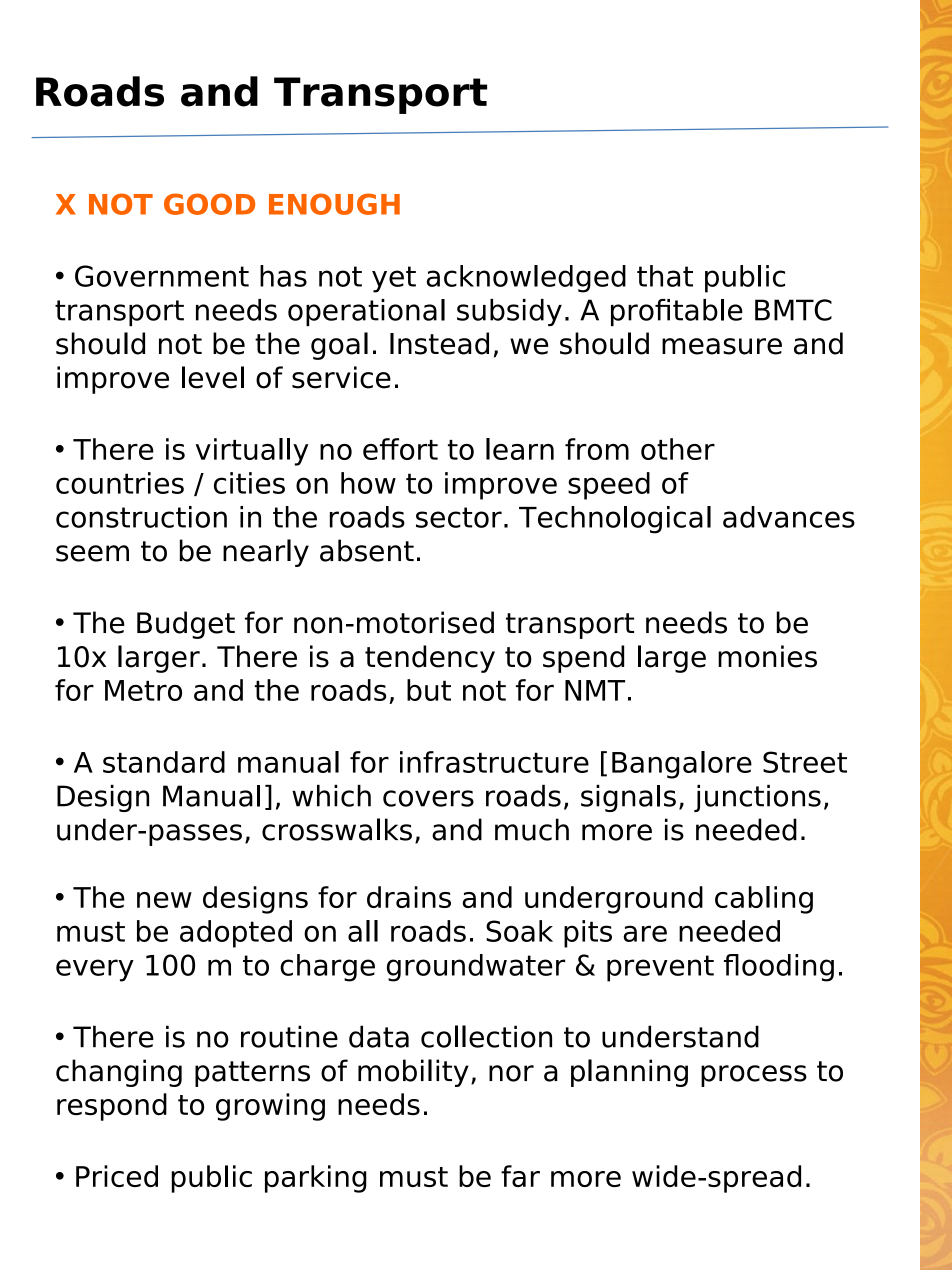  What do you see at coordinates (767, 656) in the screenshot?
I see `monies` at bounding box center [767, 656].
